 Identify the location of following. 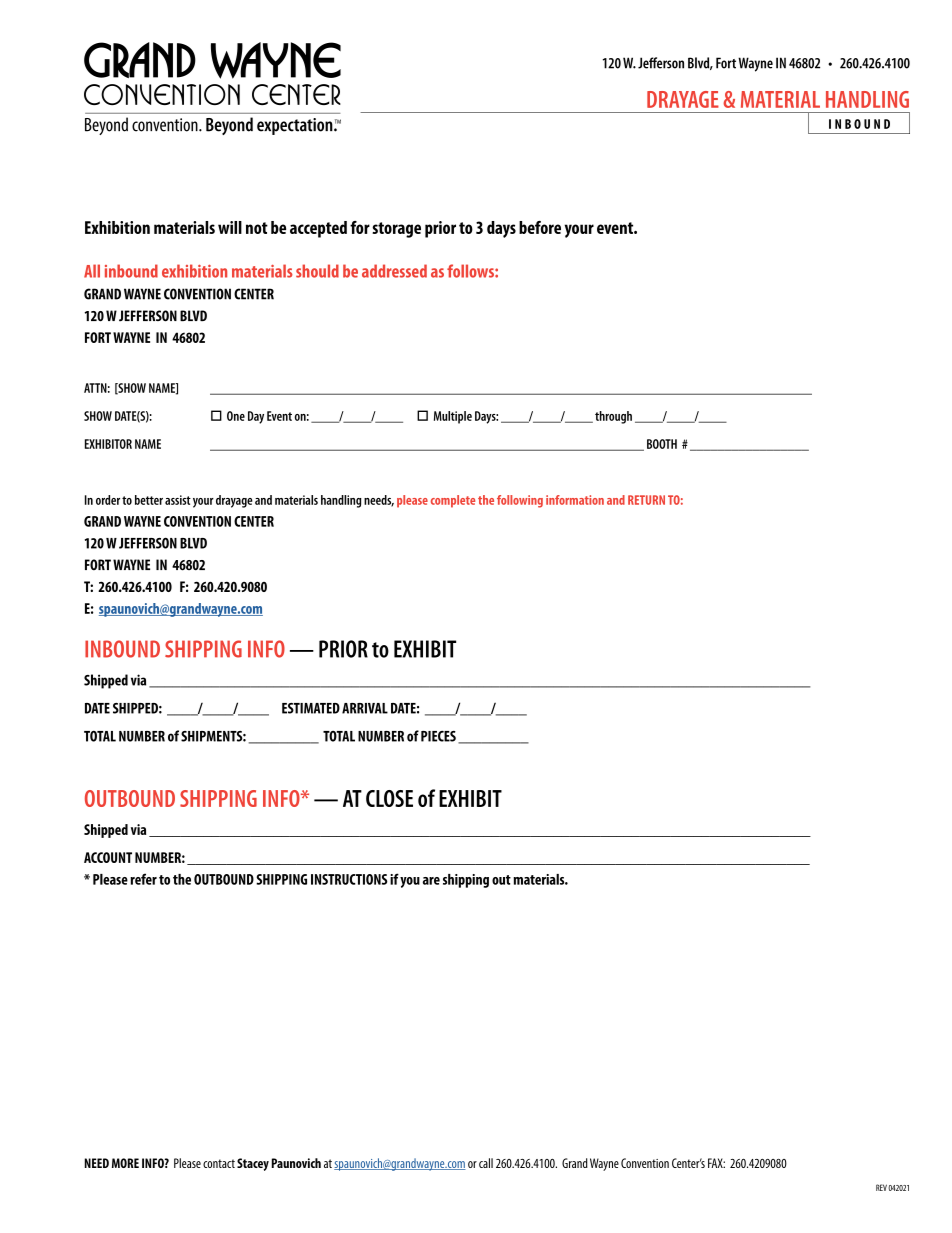
(520, 501).
